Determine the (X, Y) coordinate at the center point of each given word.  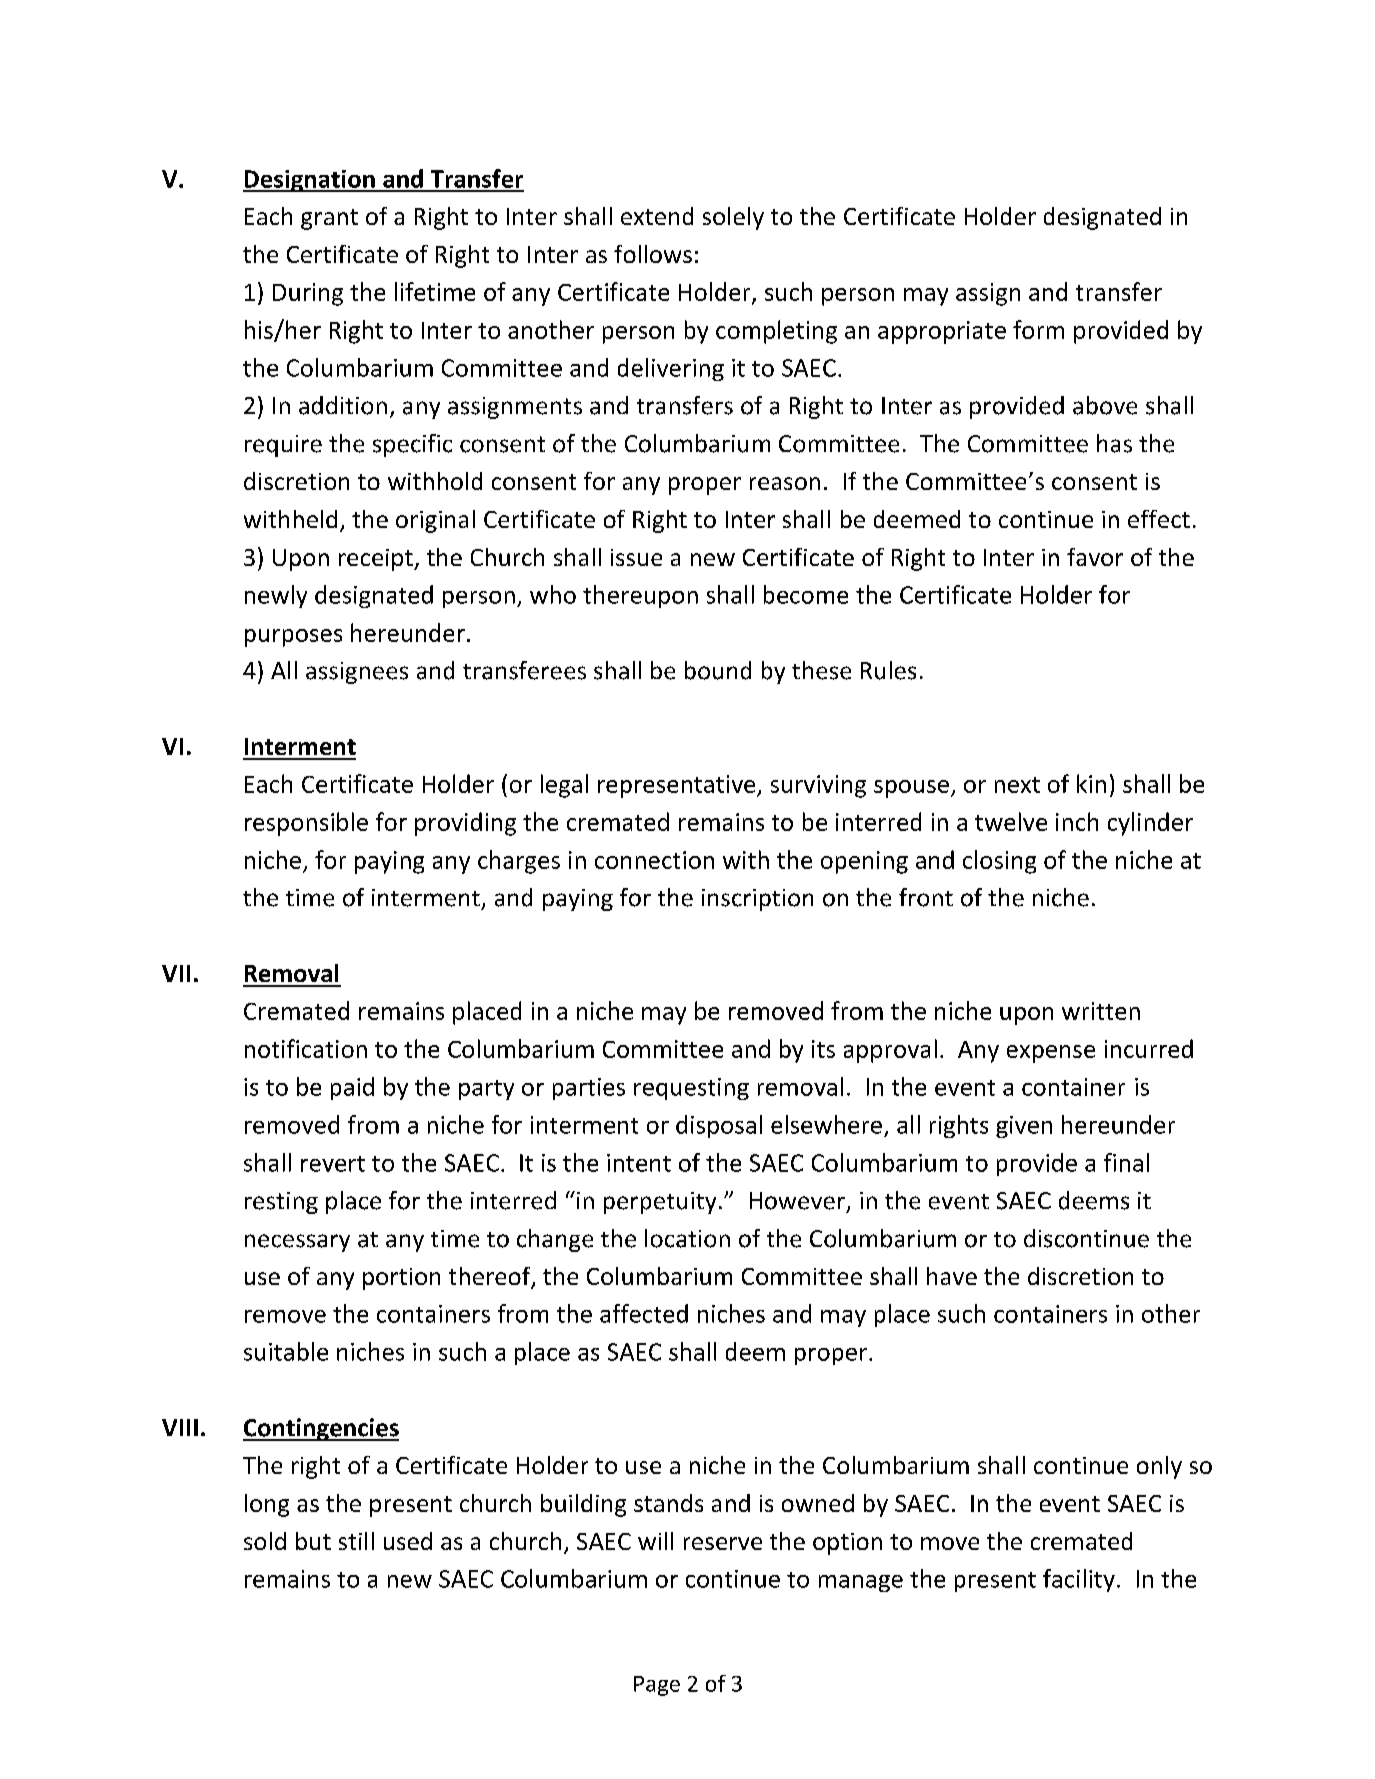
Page (657, 1686)
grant (329, 219)
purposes (293, 638)
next (1017, 785)
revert (333, 1164)
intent (639, 1163)
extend (657, 216)
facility (1079, 1580)
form (1038, 329)
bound (718, 670)
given (1024, 1127)
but (313, 1541)
